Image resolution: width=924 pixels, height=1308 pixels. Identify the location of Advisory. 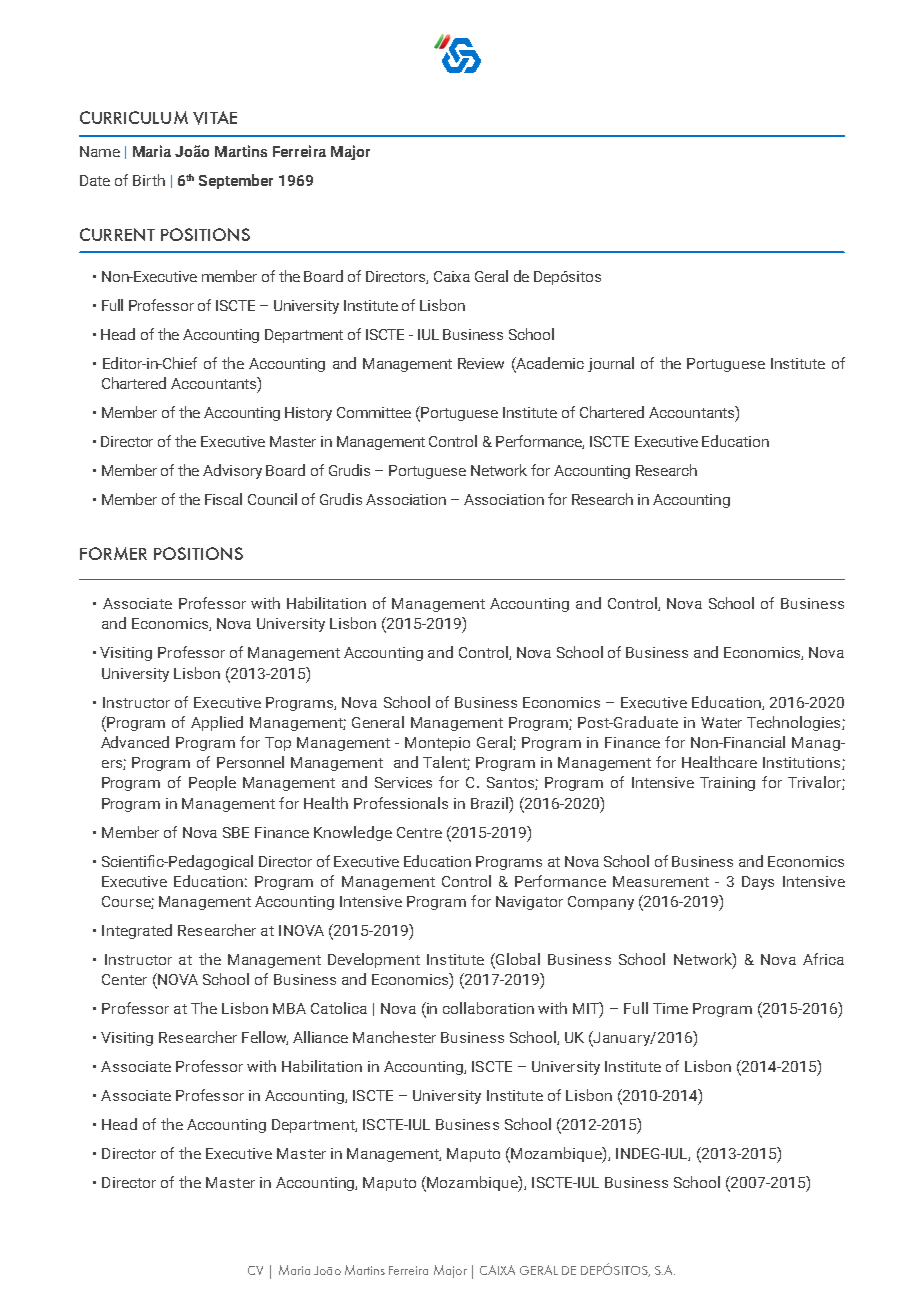
(232, 471).
